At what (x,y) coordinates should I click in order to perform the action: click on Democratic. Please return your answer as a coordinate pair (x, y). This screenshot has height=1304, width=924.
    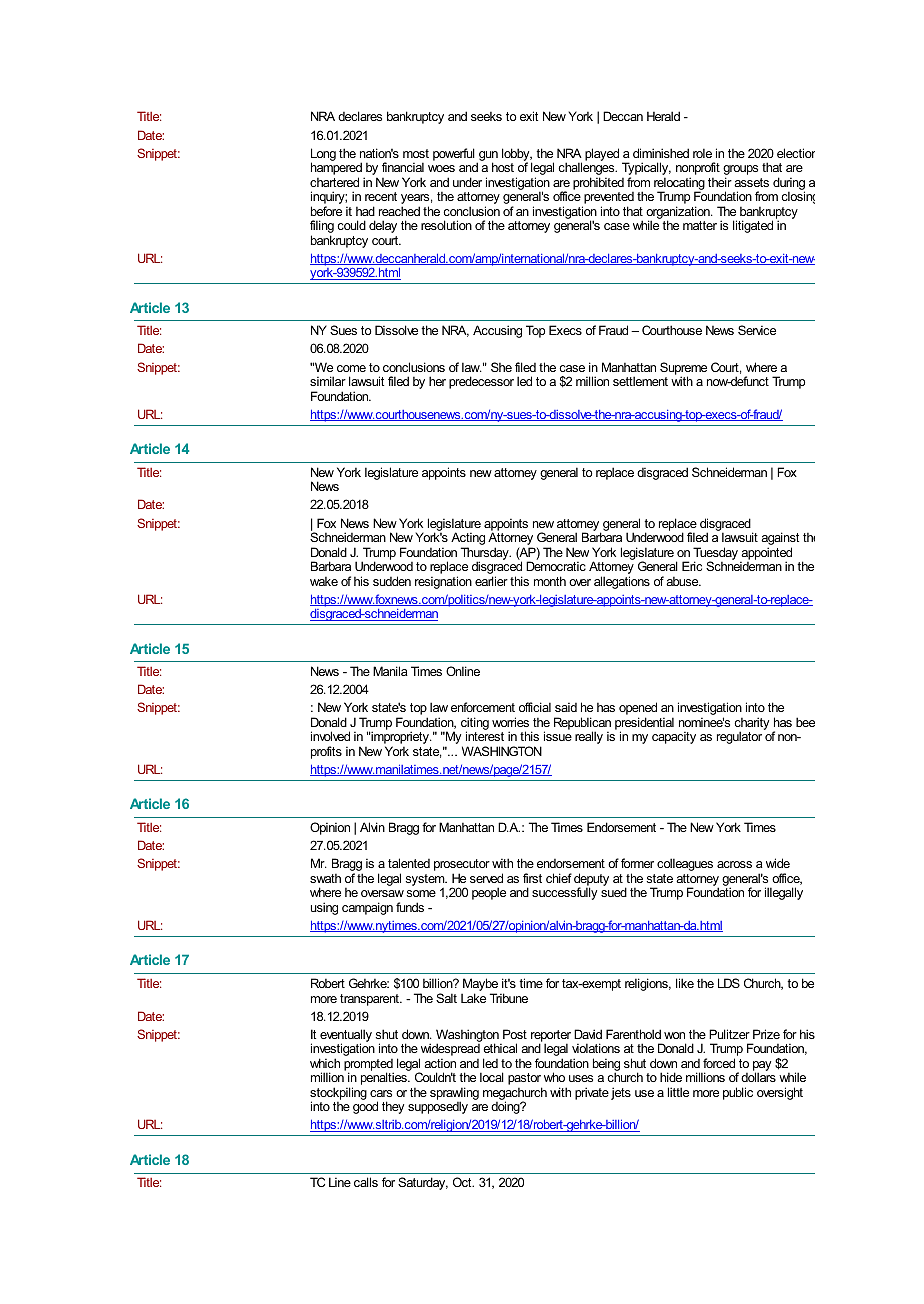
    Looking at the image, I should click on (556, 566).
